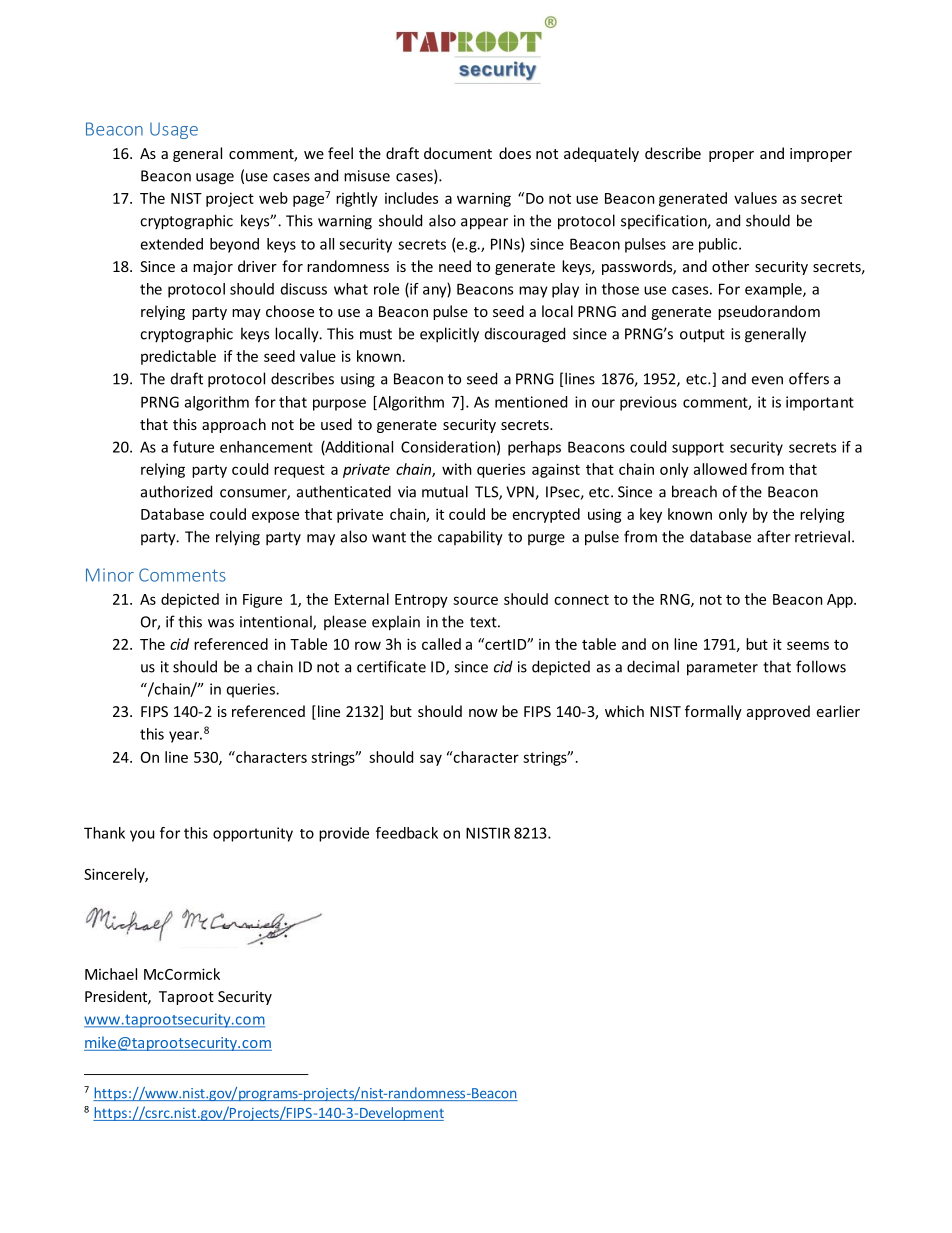  Describe the element at coordinates (718, 245) in the image. I see `public` at that location.
